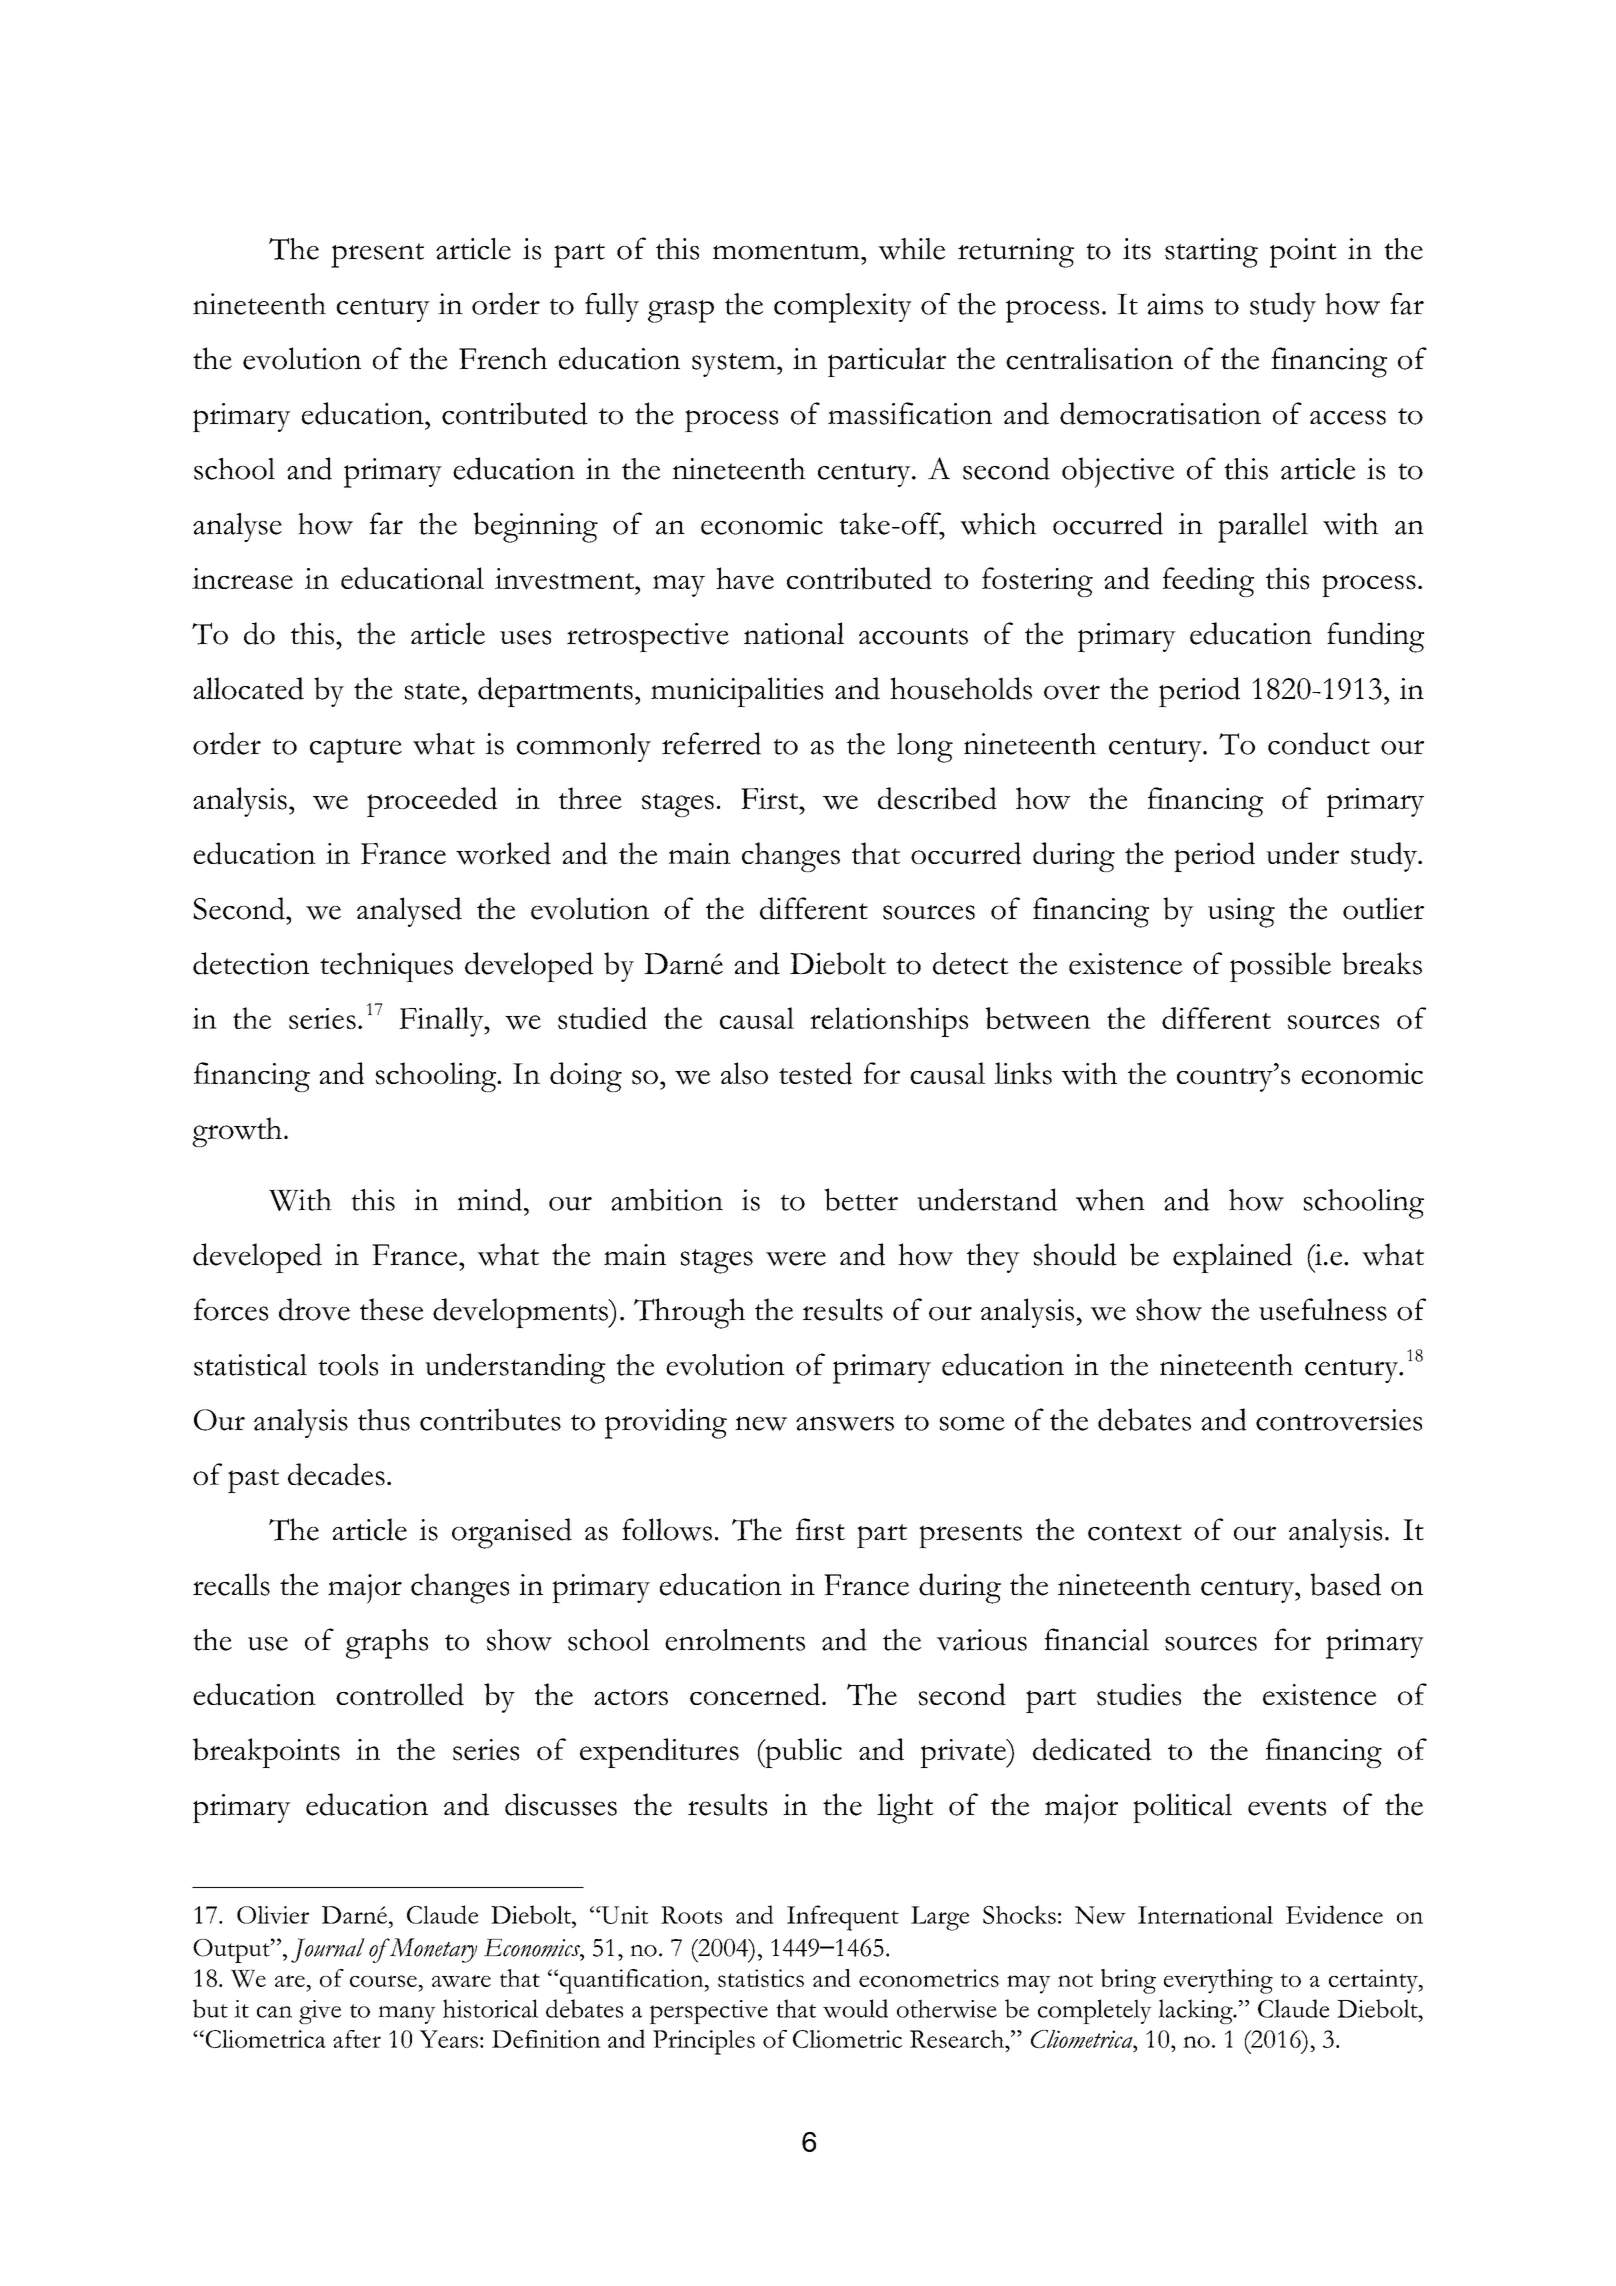  What do you see at coordinates (843, 308) in the image?
I see `complexity` at bounding box center [843, 308].
